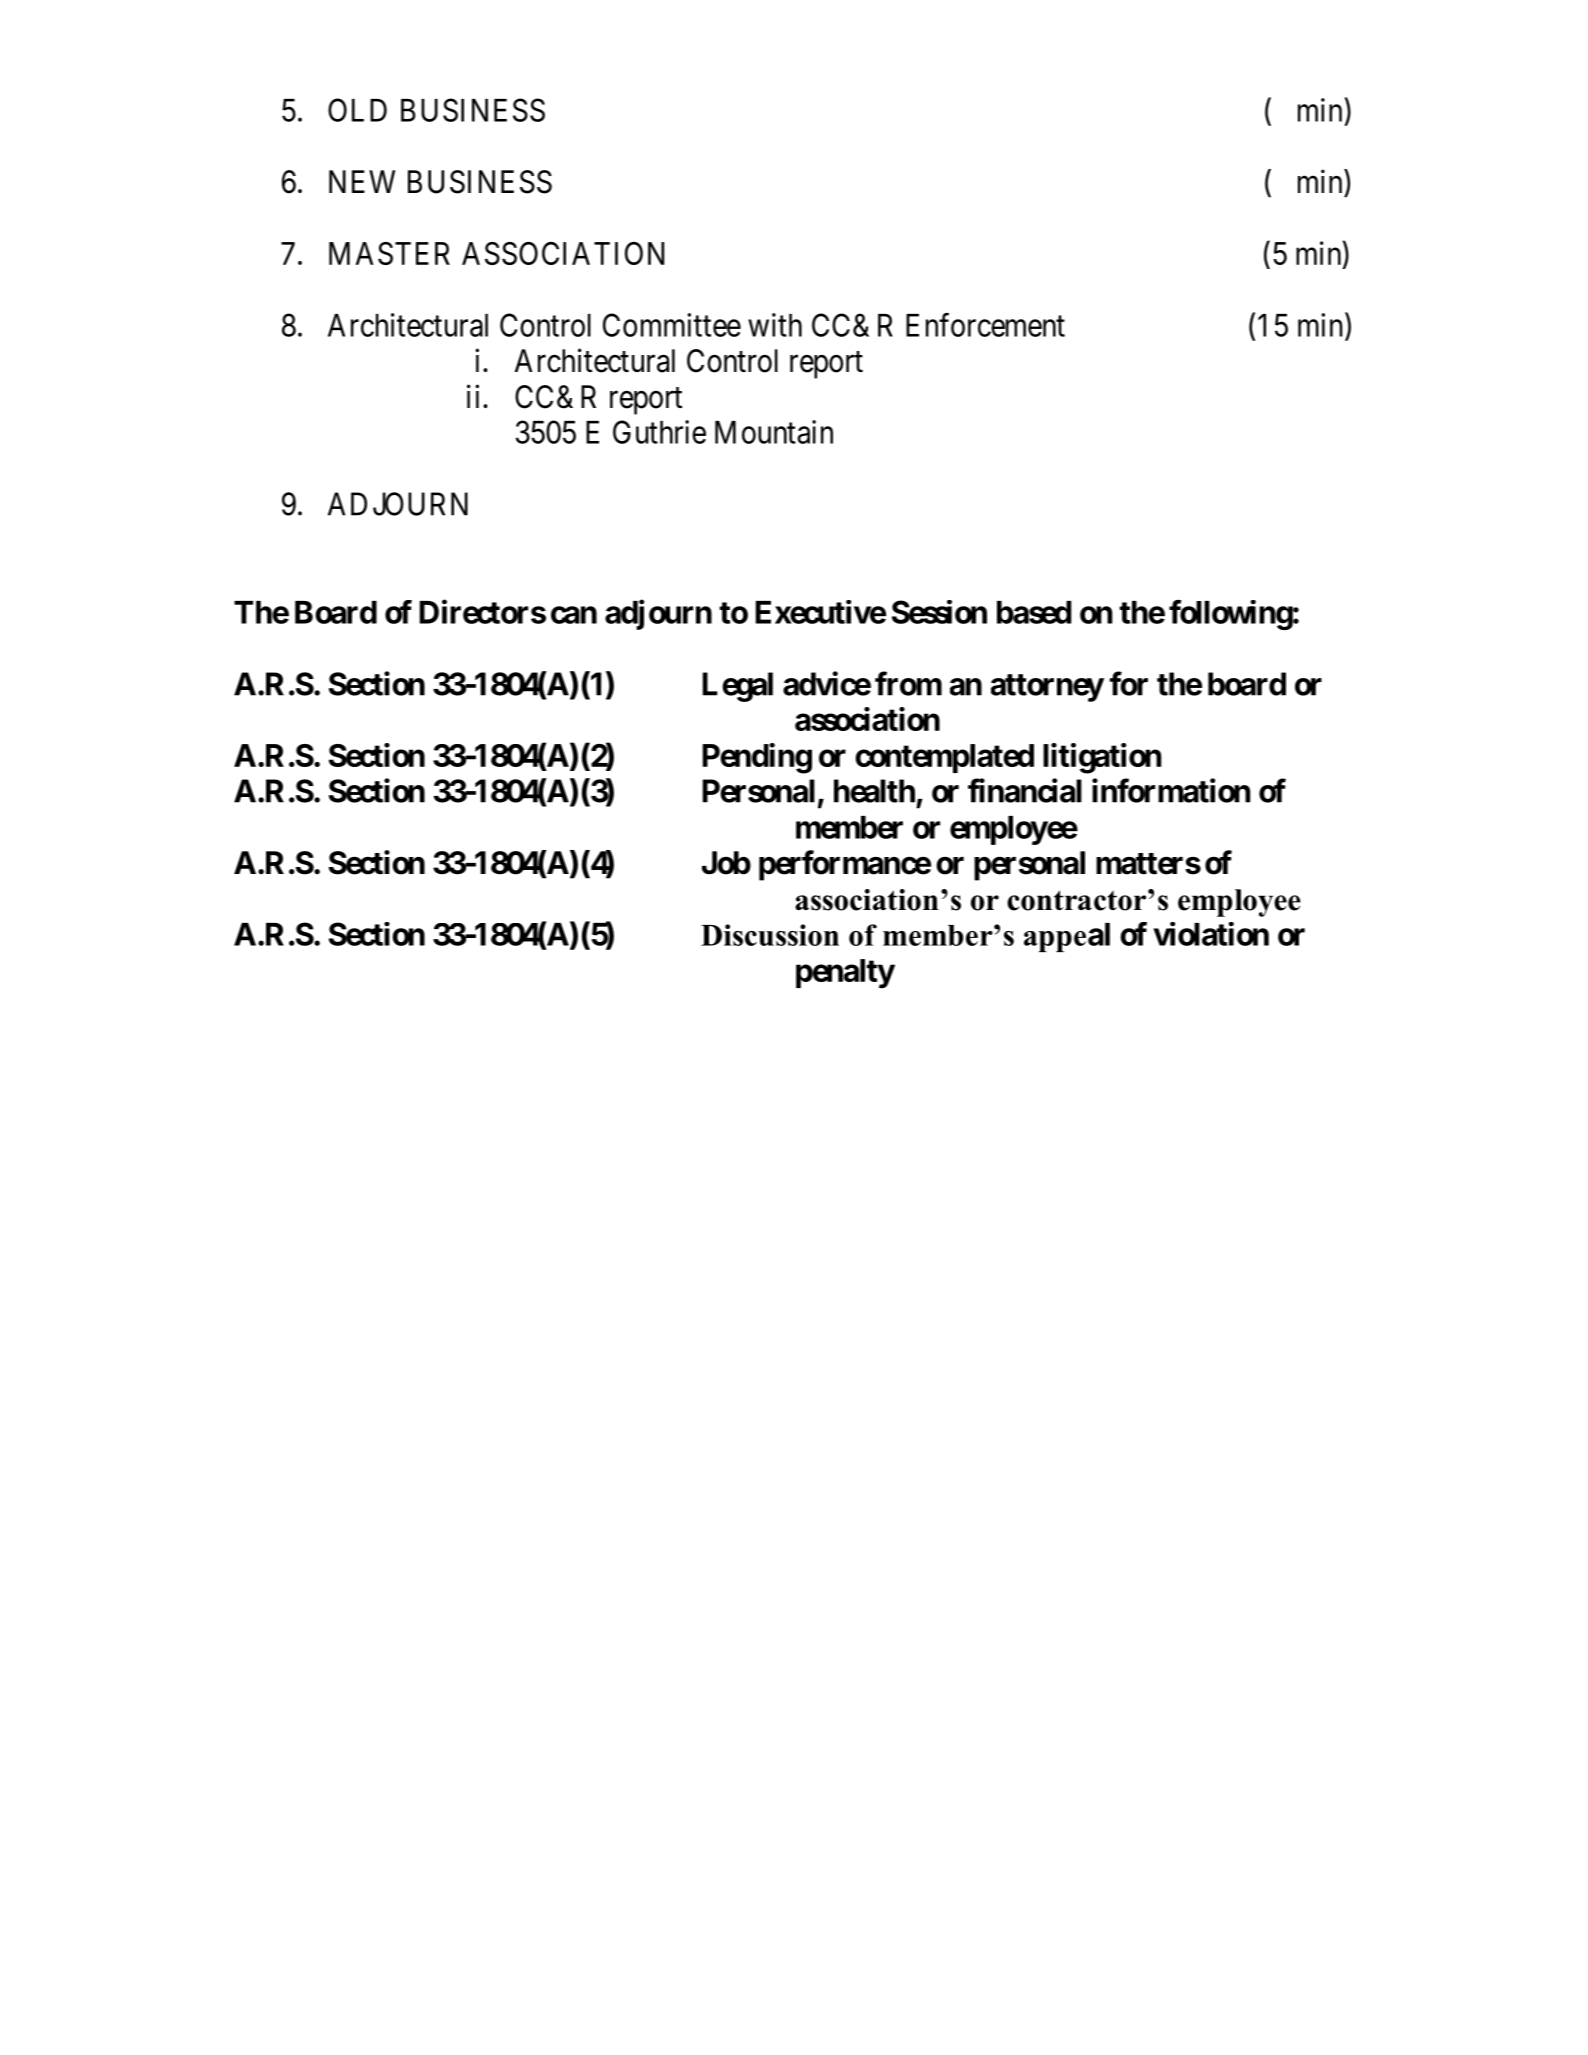  I want to click on OLD, so click(357, 110).
